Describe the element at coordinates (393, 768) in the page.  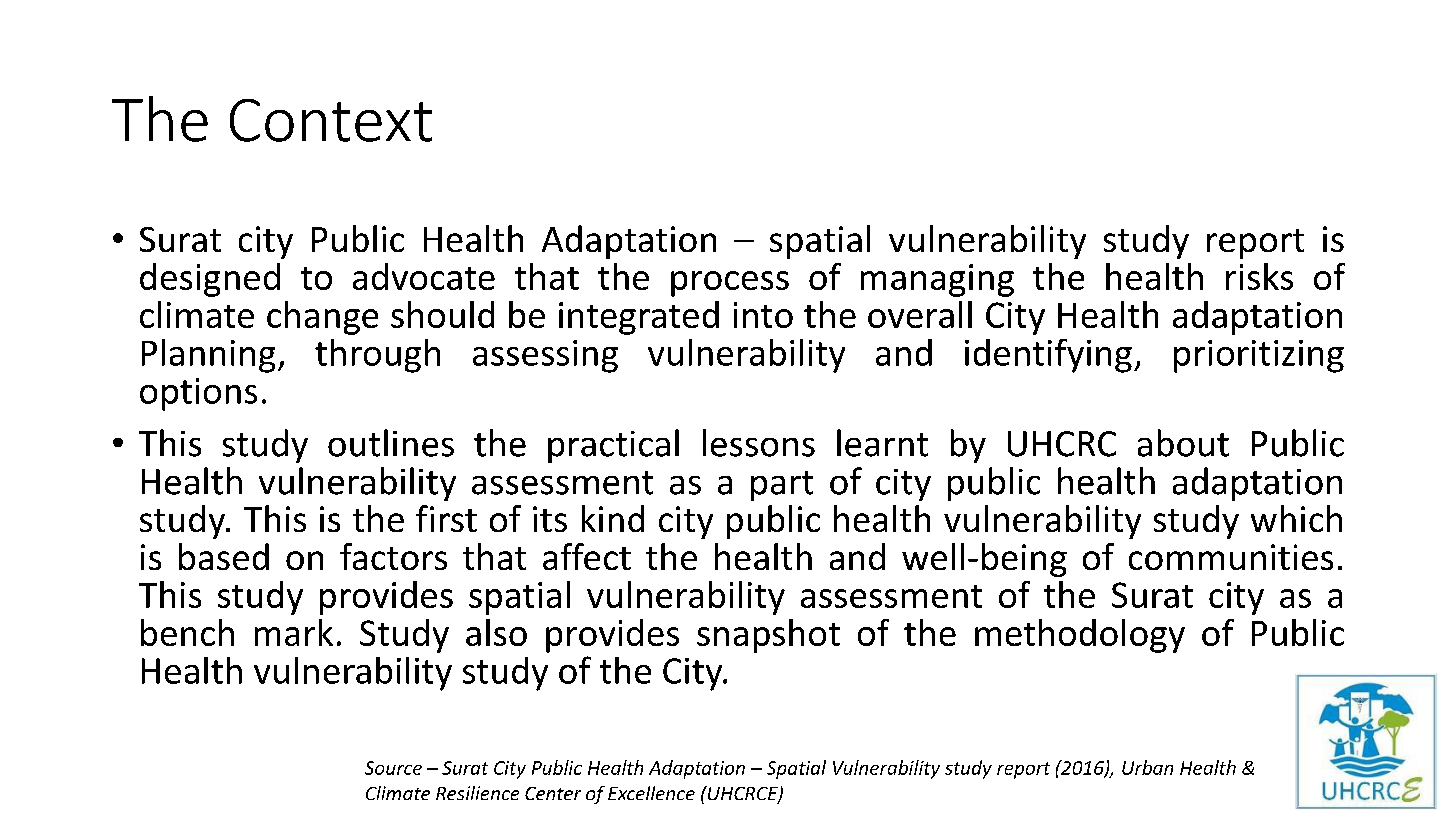
I see `Source` at that location.
